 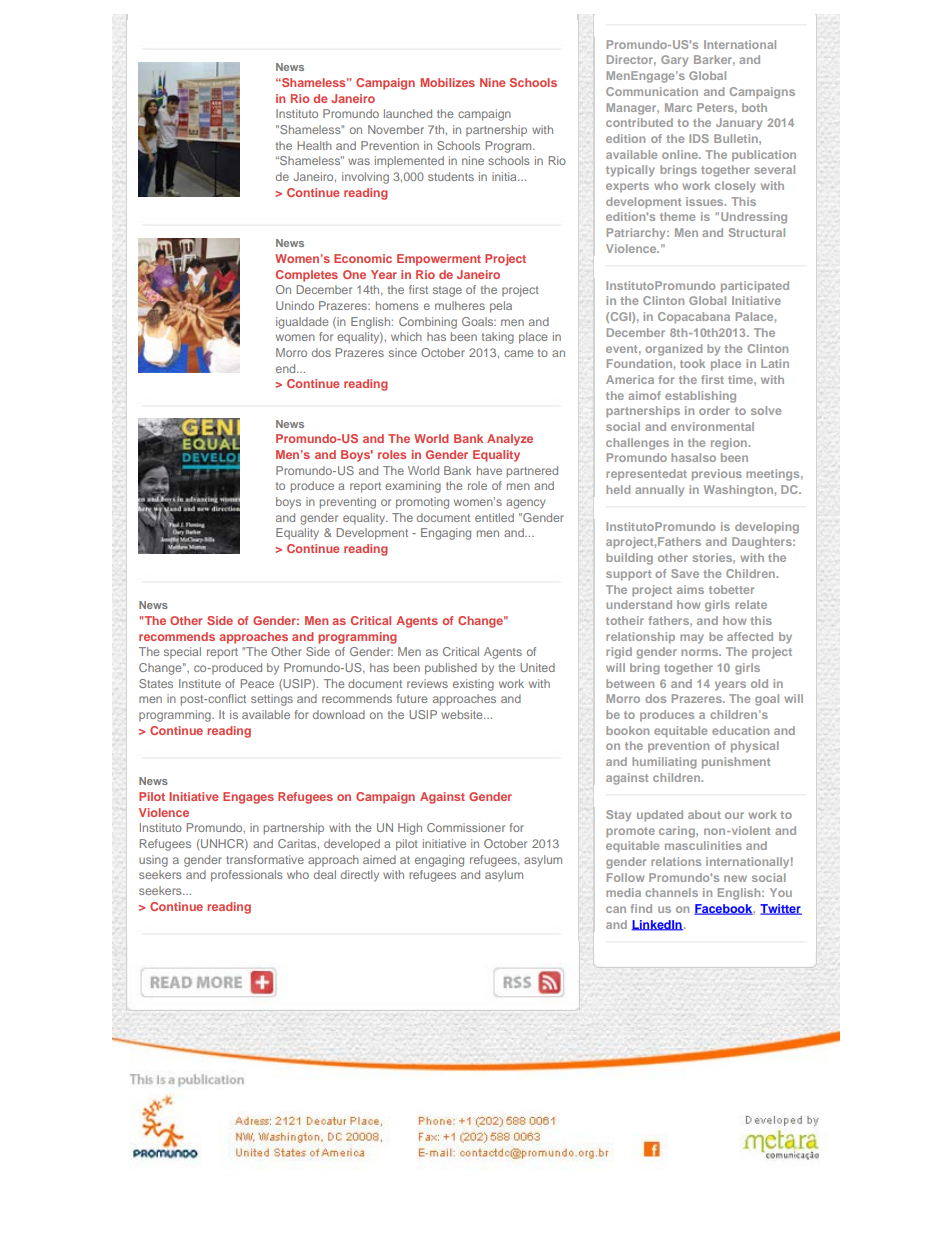 I want to click on channels, so click(x=671, y=892).
